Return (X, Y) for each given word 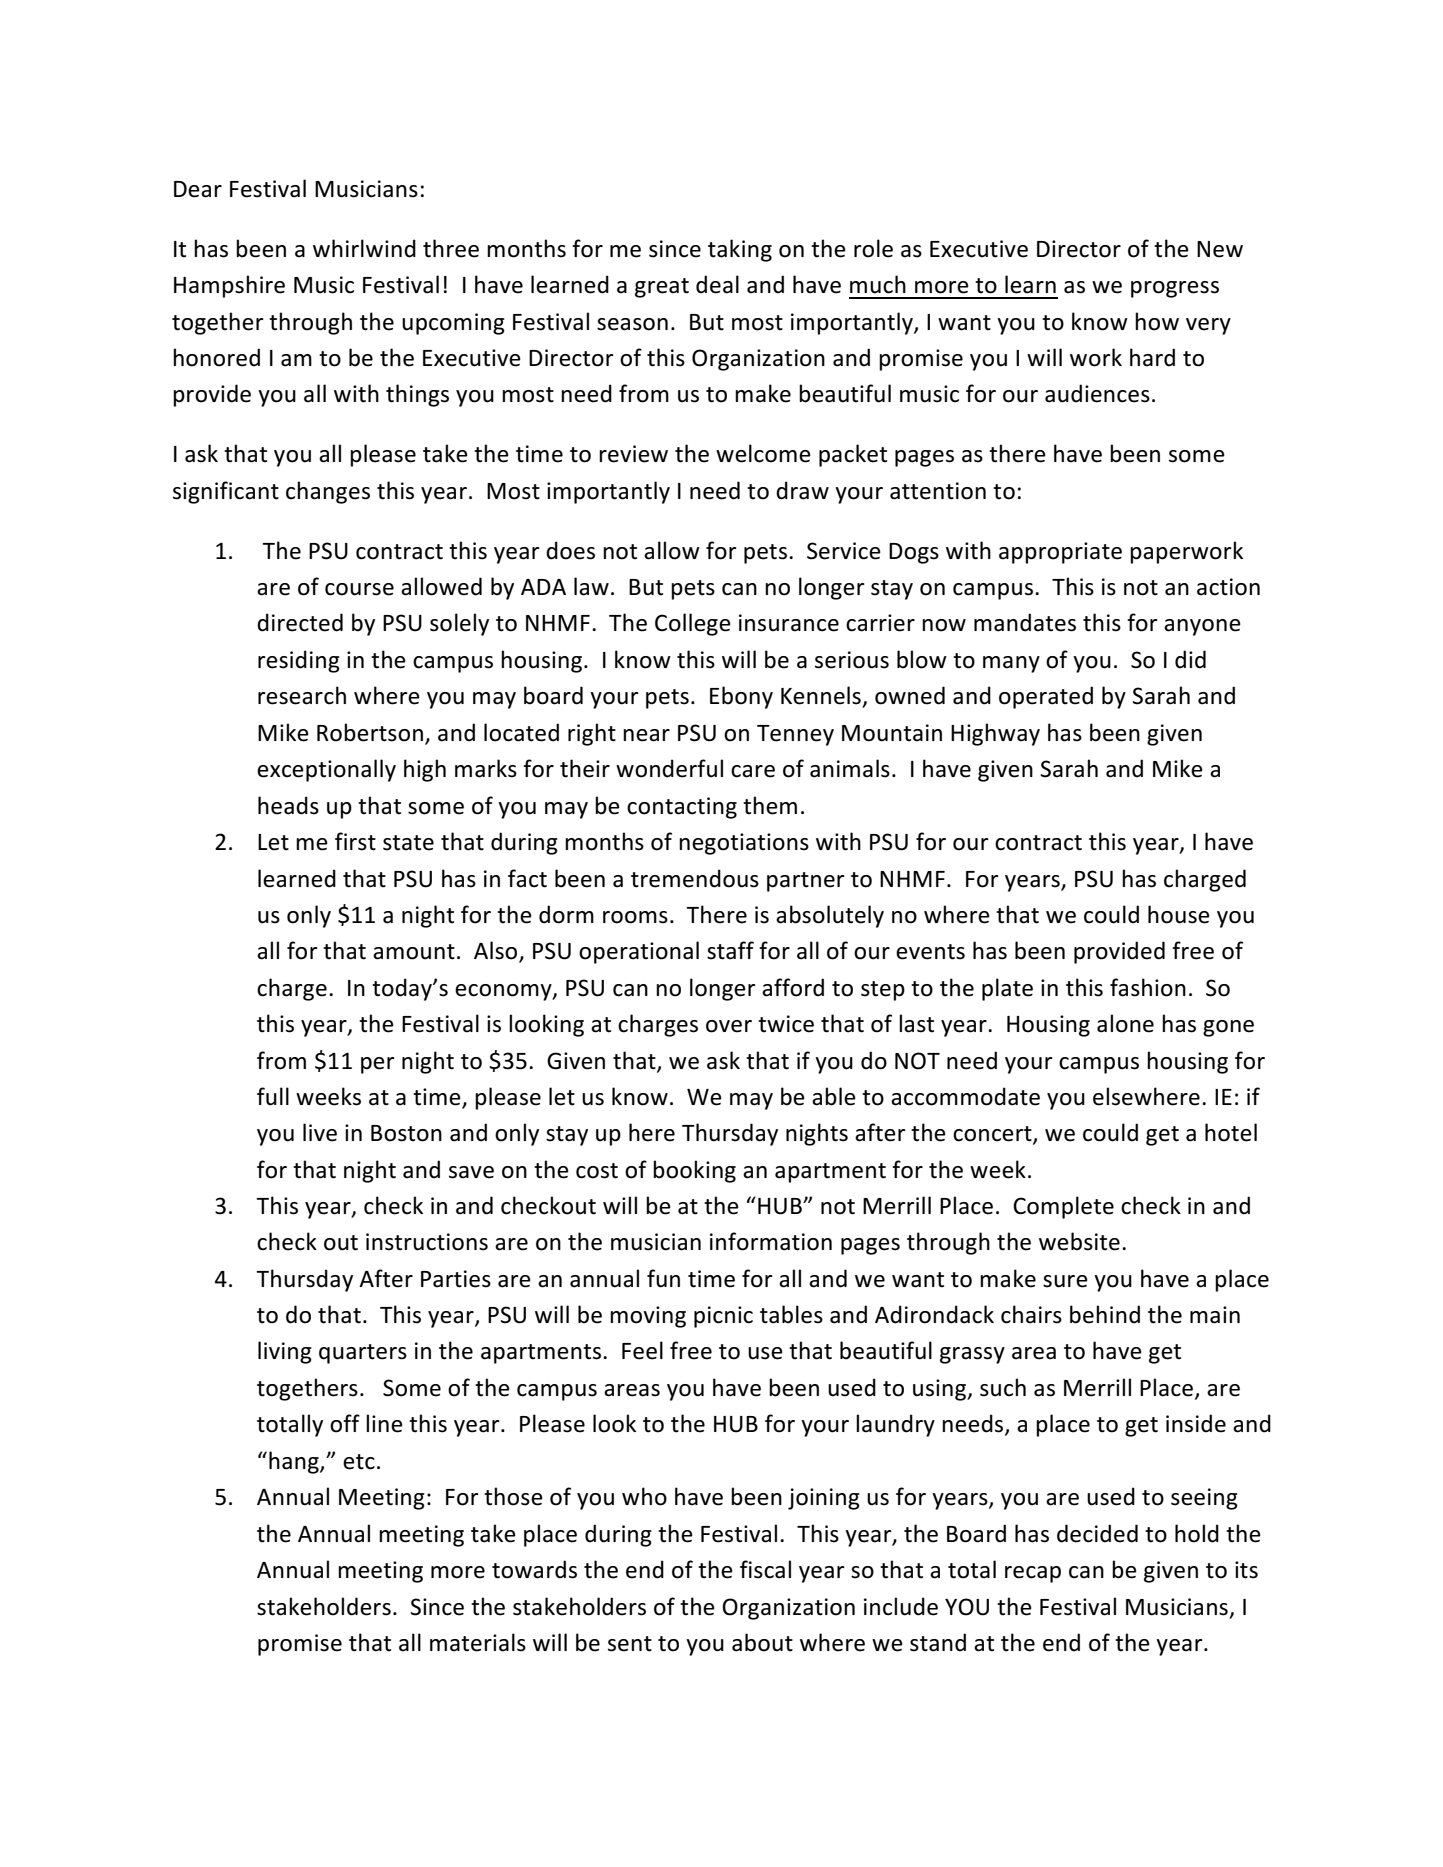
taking (740, 250)
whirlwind (364, 248)
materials (478, 1642)
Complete (1063, 1207)
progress (1175, 289)
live (320, 1132)
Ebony (741, 697)
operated (1046, 697)
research (302, 695)
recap (1033, 1574)
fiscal (765, 1569)
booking (694, 1171)
